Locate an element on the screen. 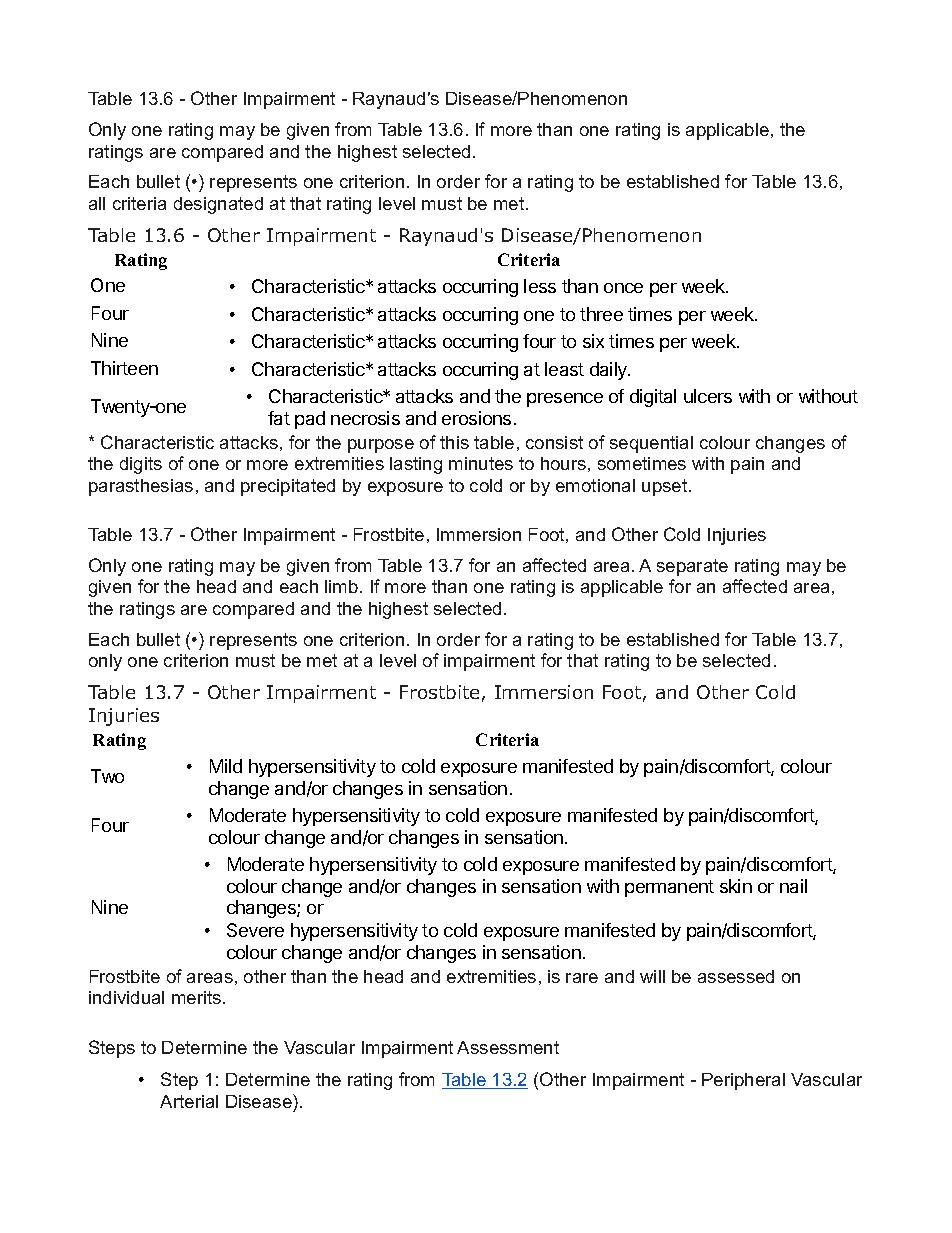  skin is located at coordinates (736, 886).
